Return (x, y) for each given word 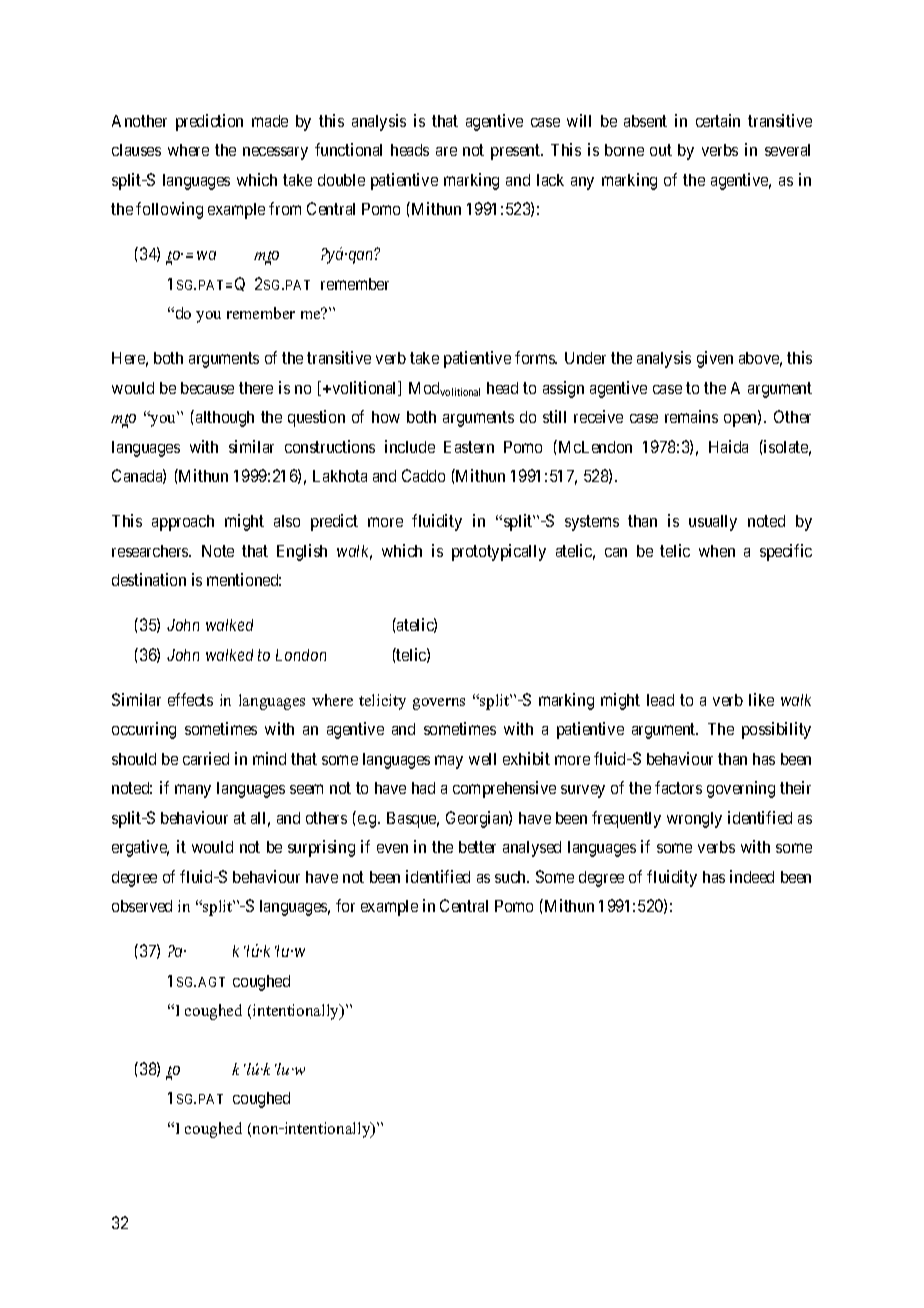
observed (142, 906)
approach (183, 523)
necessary (275, 153)
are (446, 151)
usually (713, 523)
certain (718, 120)
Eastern (469, 447)
